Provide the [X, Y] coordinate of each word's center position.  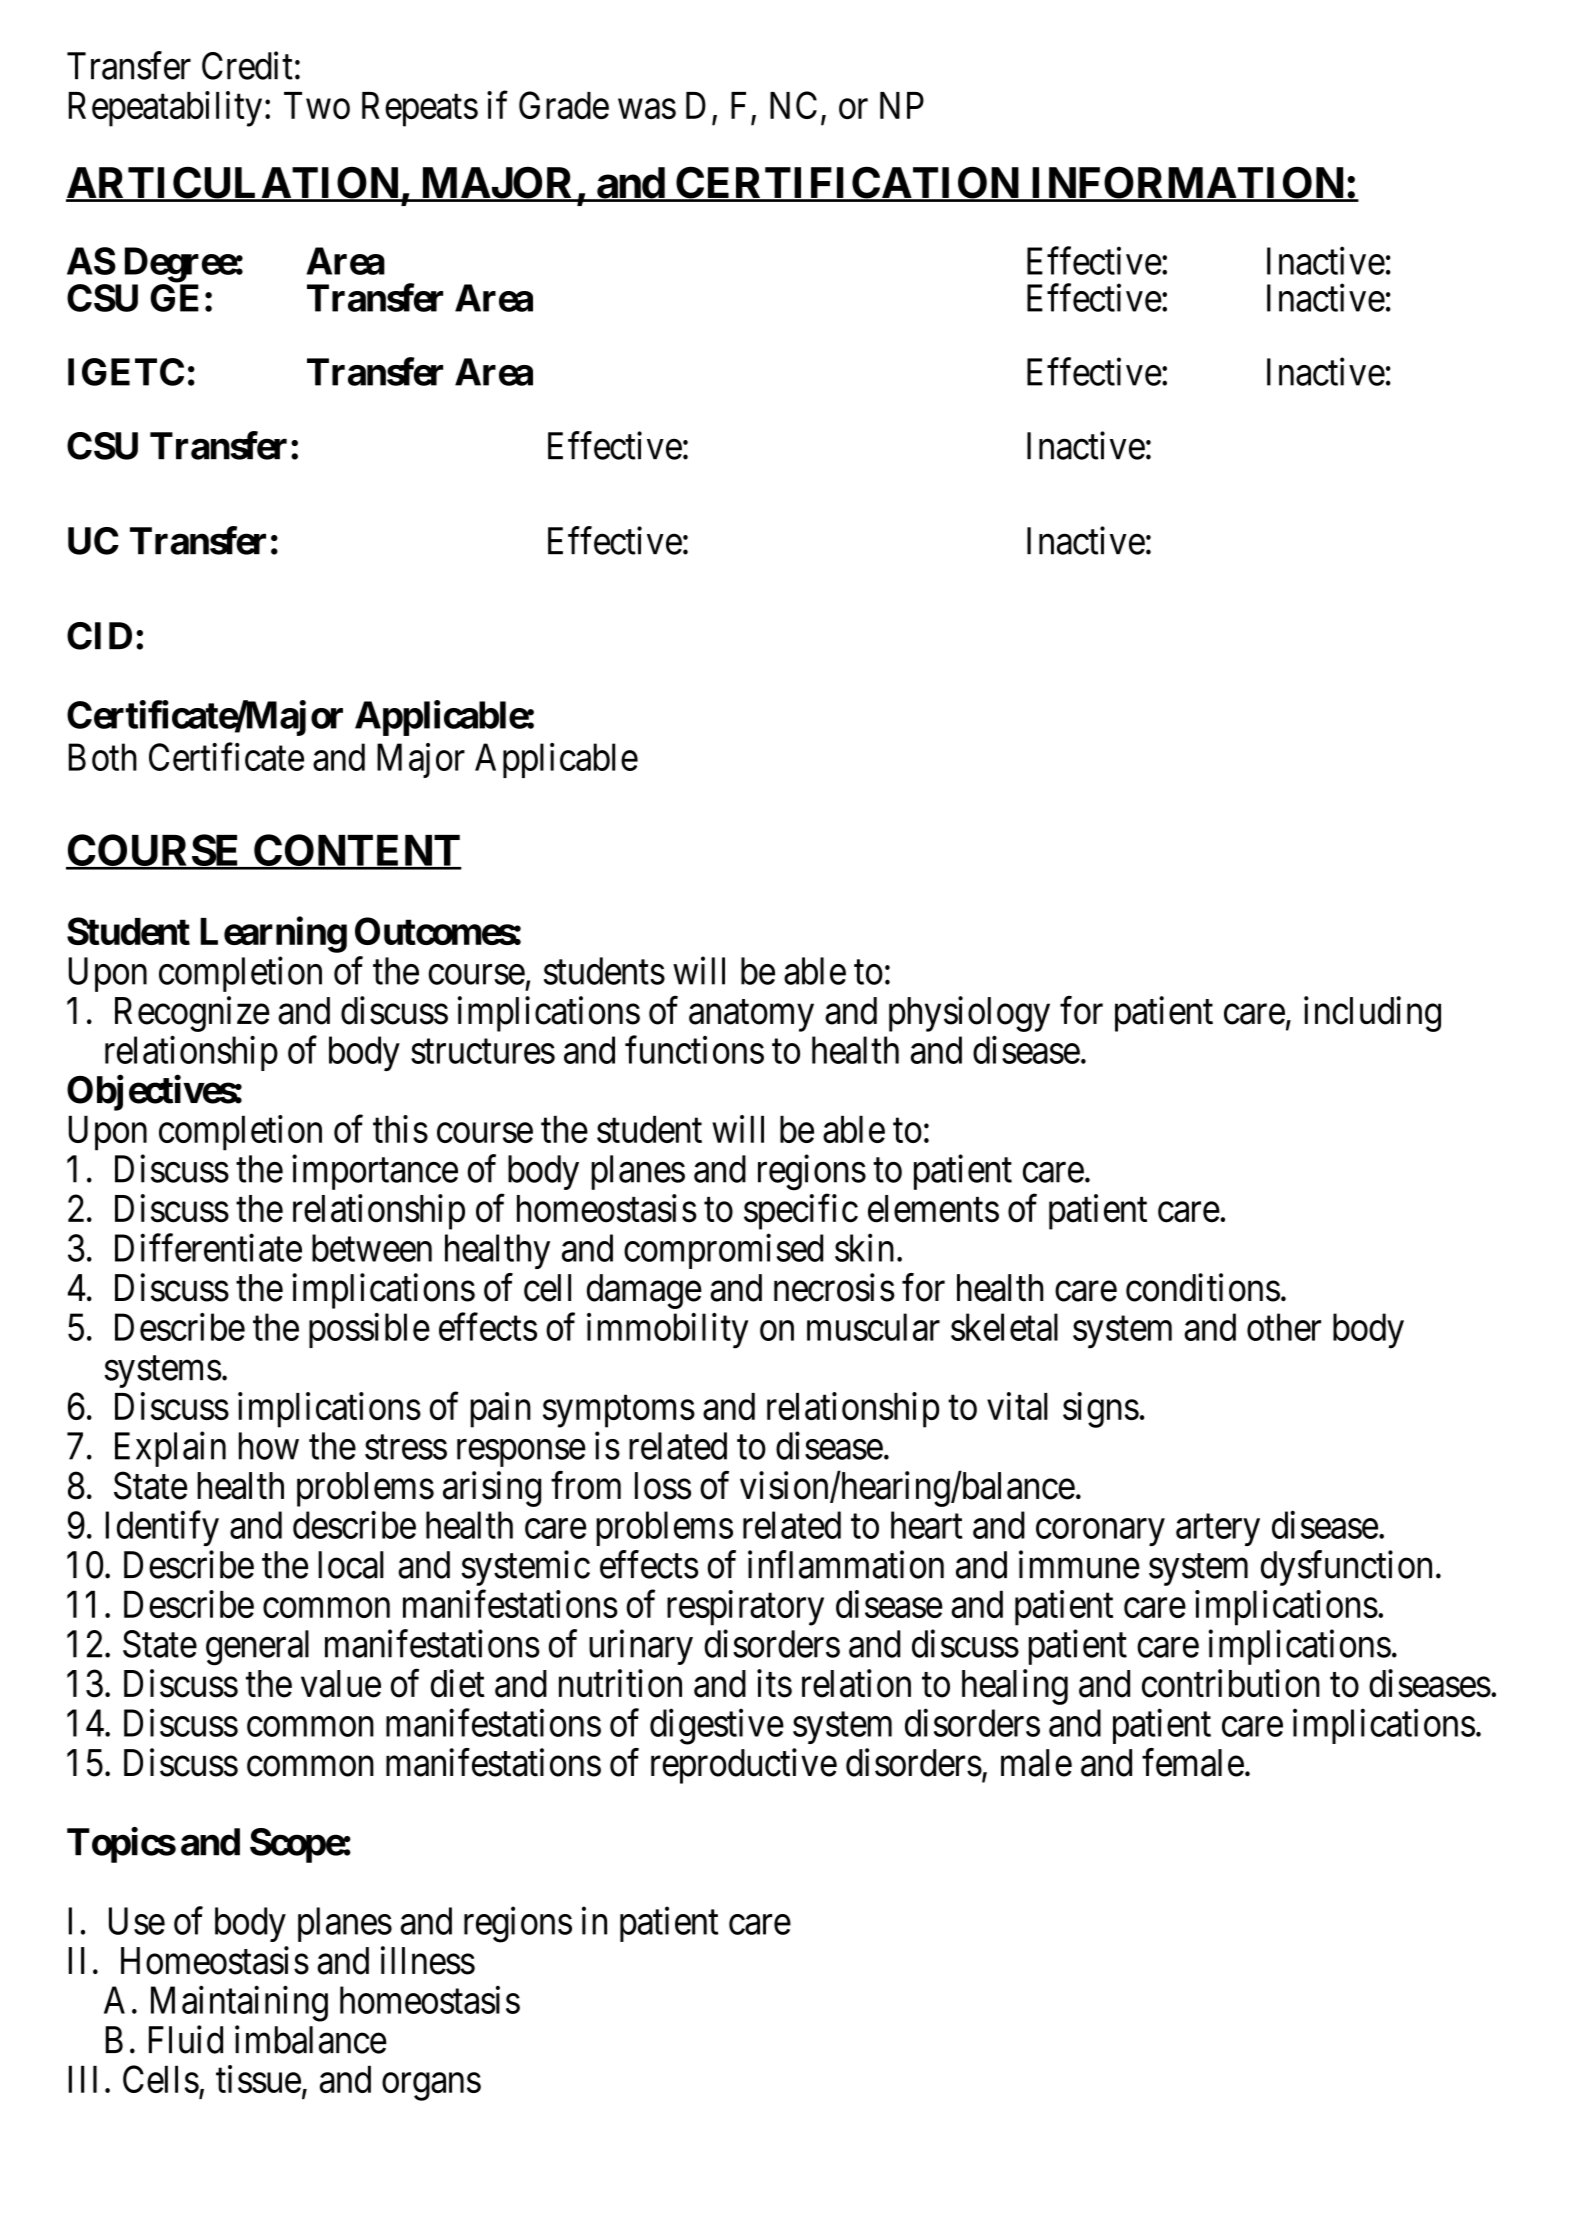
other [1284, 1327]
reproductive [744, 1766]
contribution [1231, 1683]
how [269, 1446]
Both [103, 757]
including [1372, 1014]
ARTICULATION [233, 184]
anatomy [751, 1016]
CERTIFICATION [847, 184]
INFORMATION [1187, 184]
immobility [667, 1331]
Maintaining [239, 2004]
